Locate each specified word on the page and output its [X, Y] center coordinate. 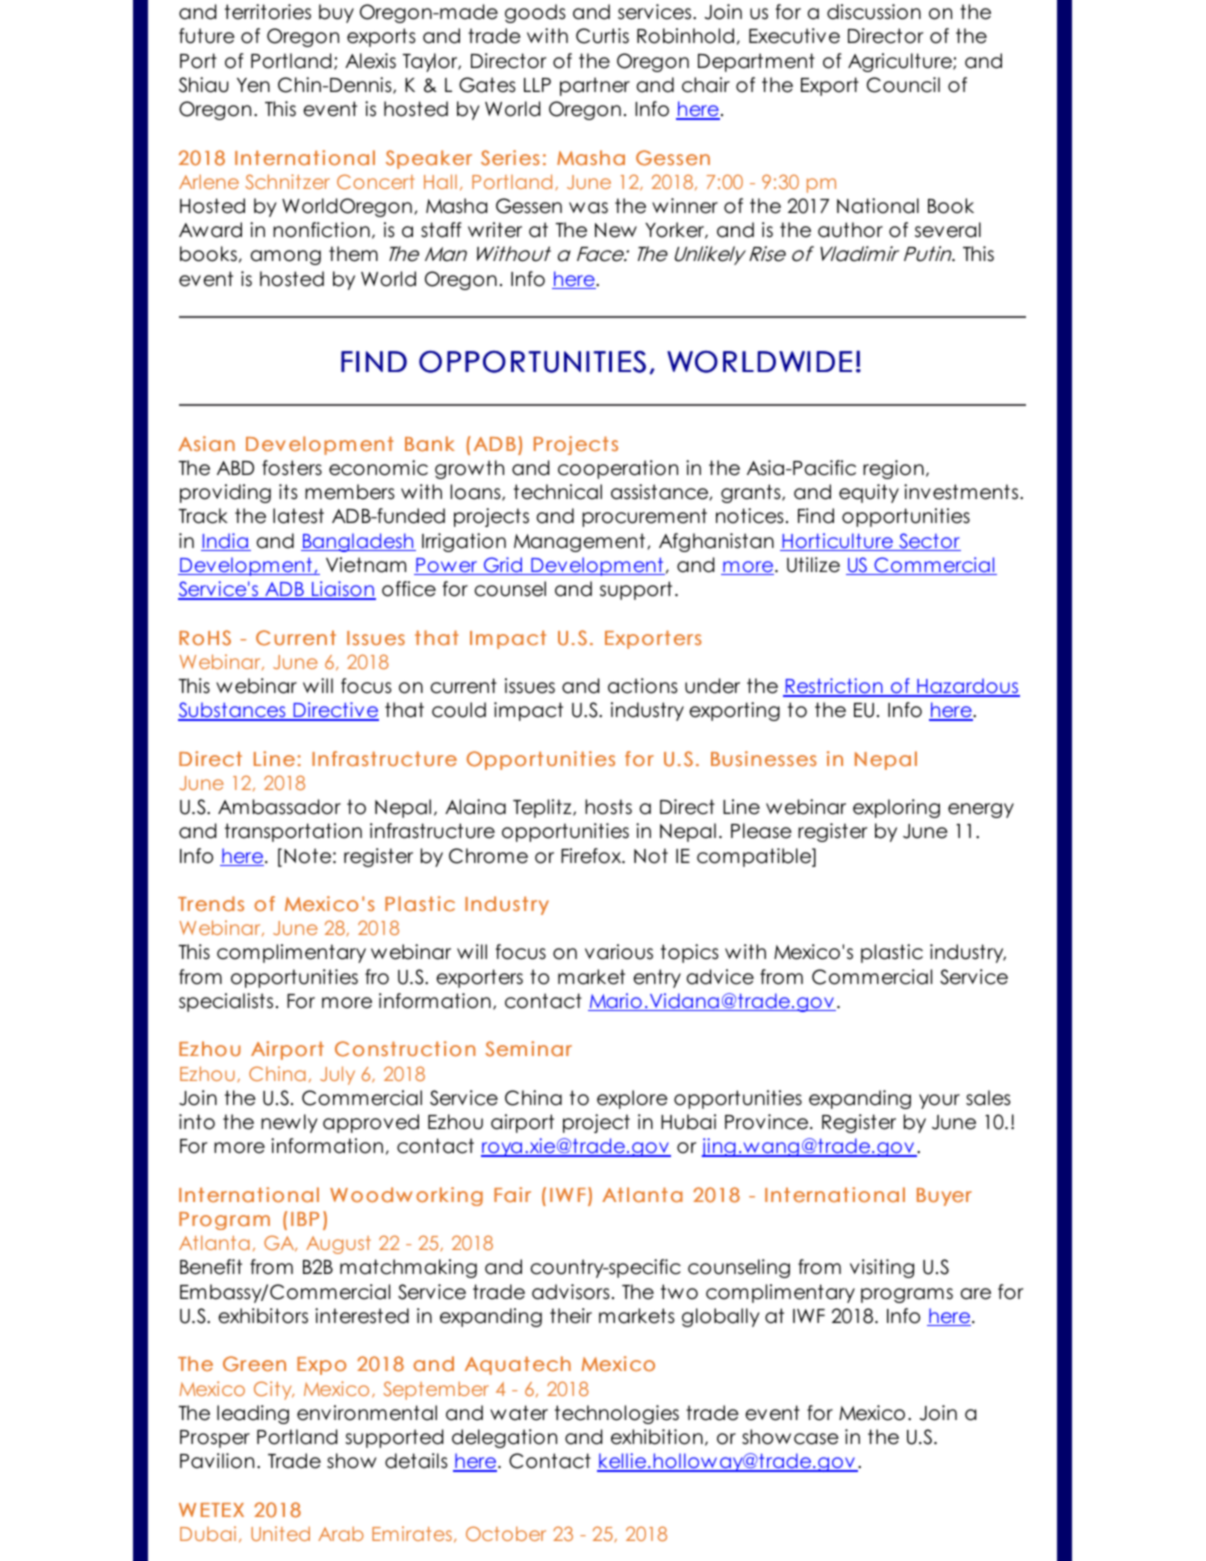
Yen [253, 85]
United [280, 1533]
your [939, 1101]
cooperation [618, 469]
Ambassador [279, 807]
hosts [608, 807]
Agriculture [901, 62]
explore [632, 1099]
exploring [896, 808]
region [893, 469]
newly [289, 1123]
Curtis [602, 36]
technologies [617, 1414]
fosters [292, 468]
